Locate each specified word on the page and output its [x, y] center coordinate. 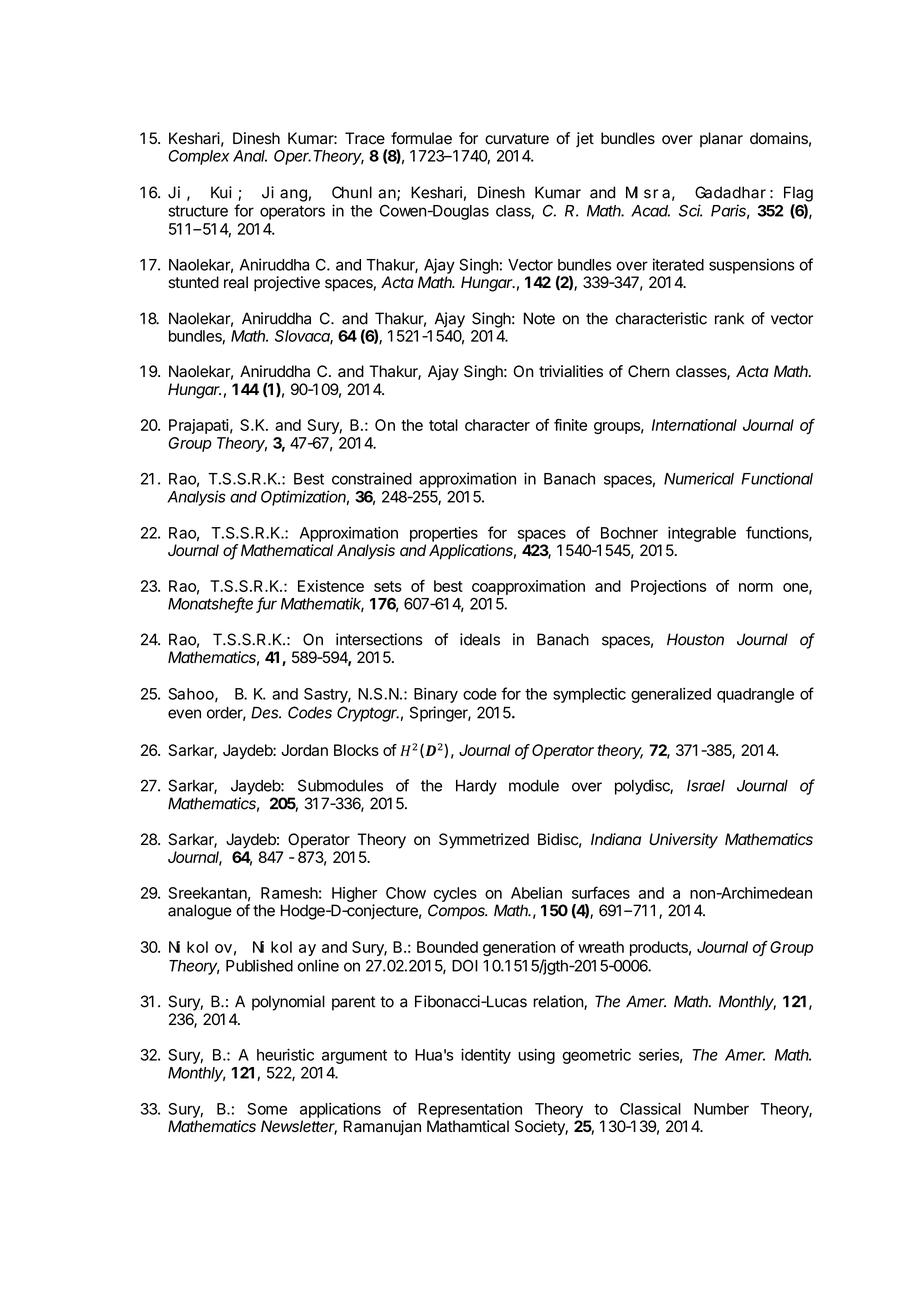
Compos [457, 912]
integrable [702, 534]
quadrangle [755, 695]
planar [721, 139]
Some [267, 1109]
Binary [436, 695]
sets [388, 586]
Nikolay [284, 948]
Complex [199, 157]
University [683, 841]
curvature [517, 139]
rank [729, 318]
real [236, 282]
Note [539, 318]
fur [266, 604]
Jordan [304, 750]
